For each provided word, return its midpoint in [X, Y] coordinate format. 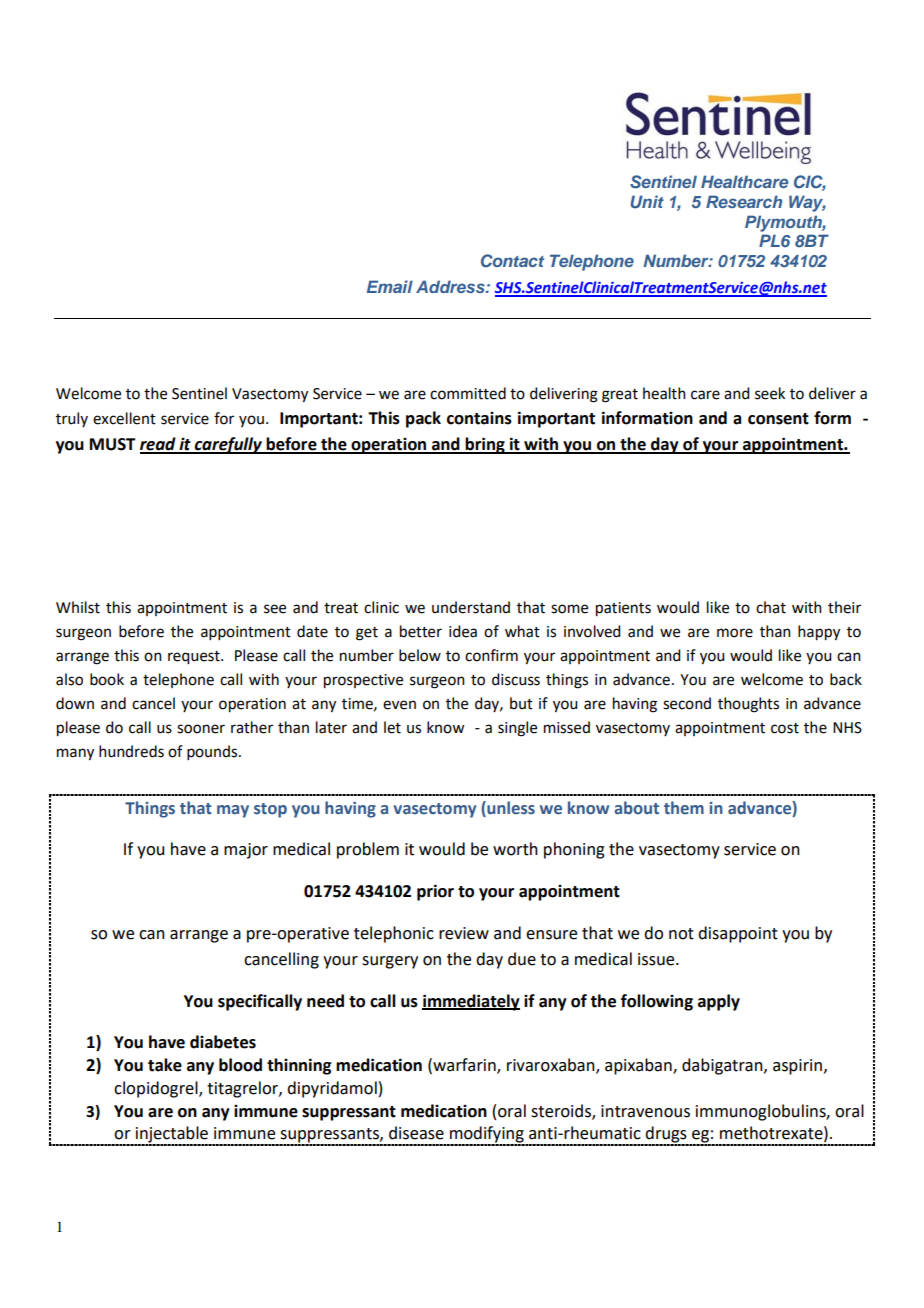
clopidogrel [157, 1089]
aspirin [797, 1067]
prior [435, 892]
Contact [512, 261]
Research [744, 201]
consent [778, 419]
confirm [491, 655]
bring [485, 445]
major [246, 851]
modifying [487, 1135]
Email [390, 286]
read [159, 445]
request [195, 658]
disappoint [738, 934]
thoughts [748, 705]
